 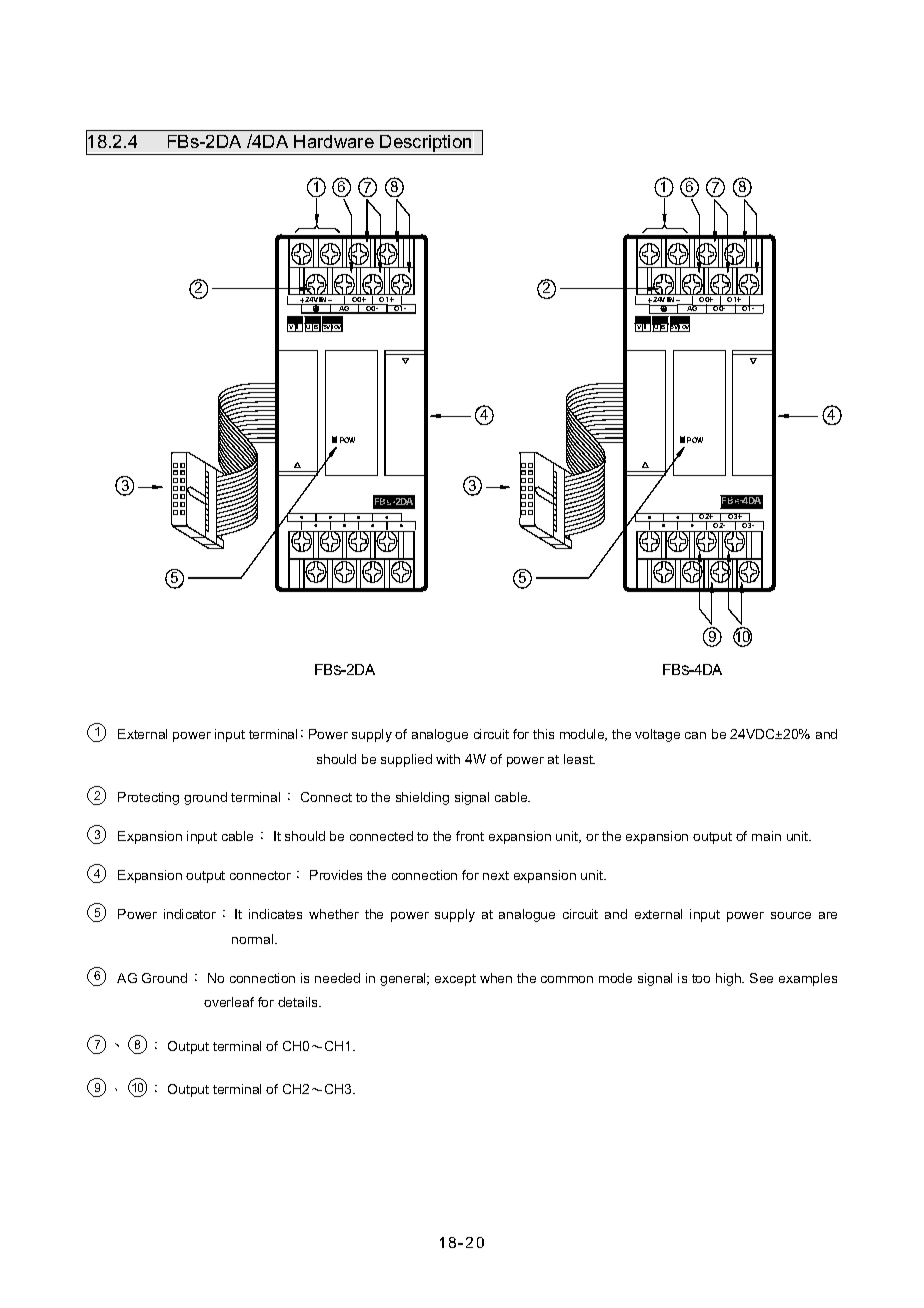 I want to click on can, so click(x=695, y=735).
